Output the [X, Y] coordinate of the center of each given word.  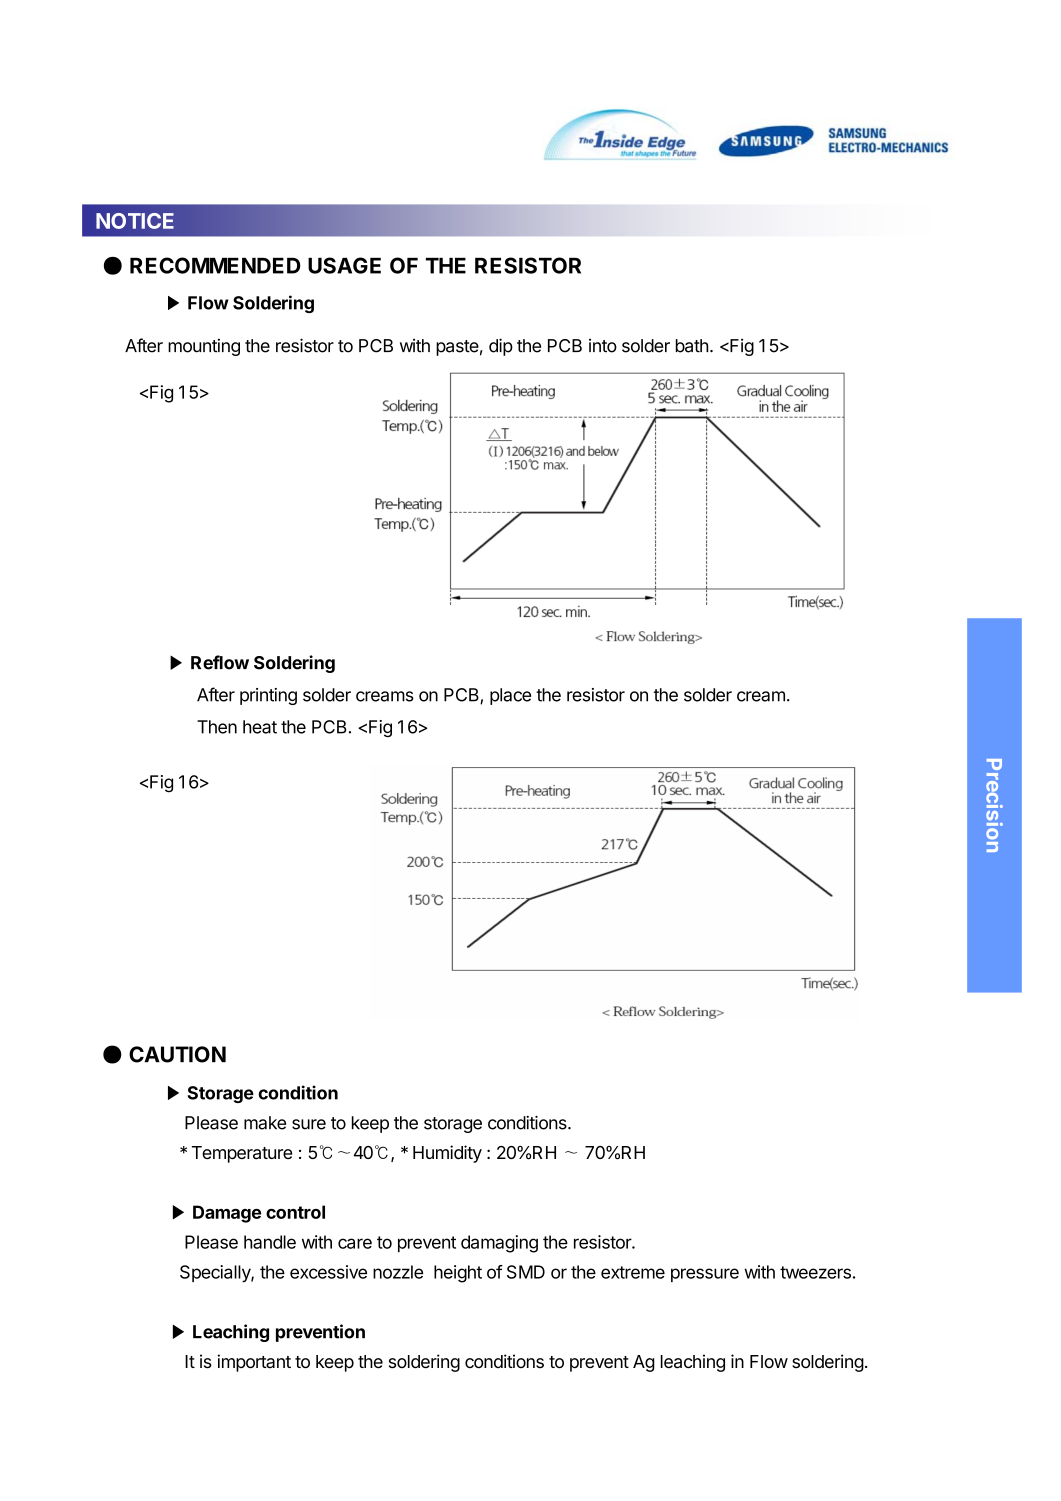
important [254, 1363]
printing [268, 696]
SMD [526, 1272]
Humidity [447, 1154]
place [510, 696]
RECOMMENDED [215, 265]
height [458, 1274]
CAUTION [177, 1054]
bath [692, 346]
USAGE [344, 265]
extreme [633, 1272]
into [603, 346]
